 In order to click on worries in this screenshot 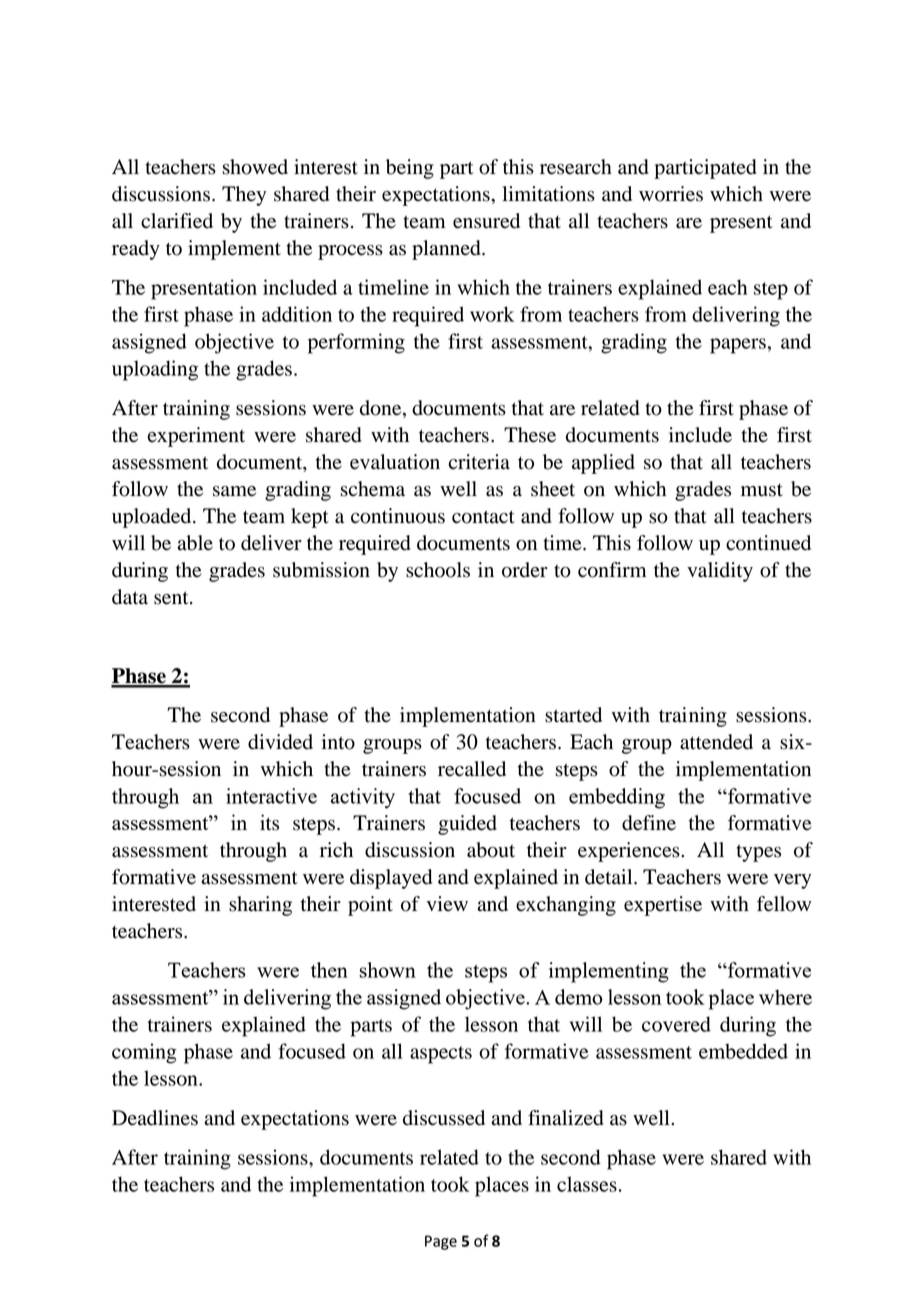, I will do `click(671, 194)`.
